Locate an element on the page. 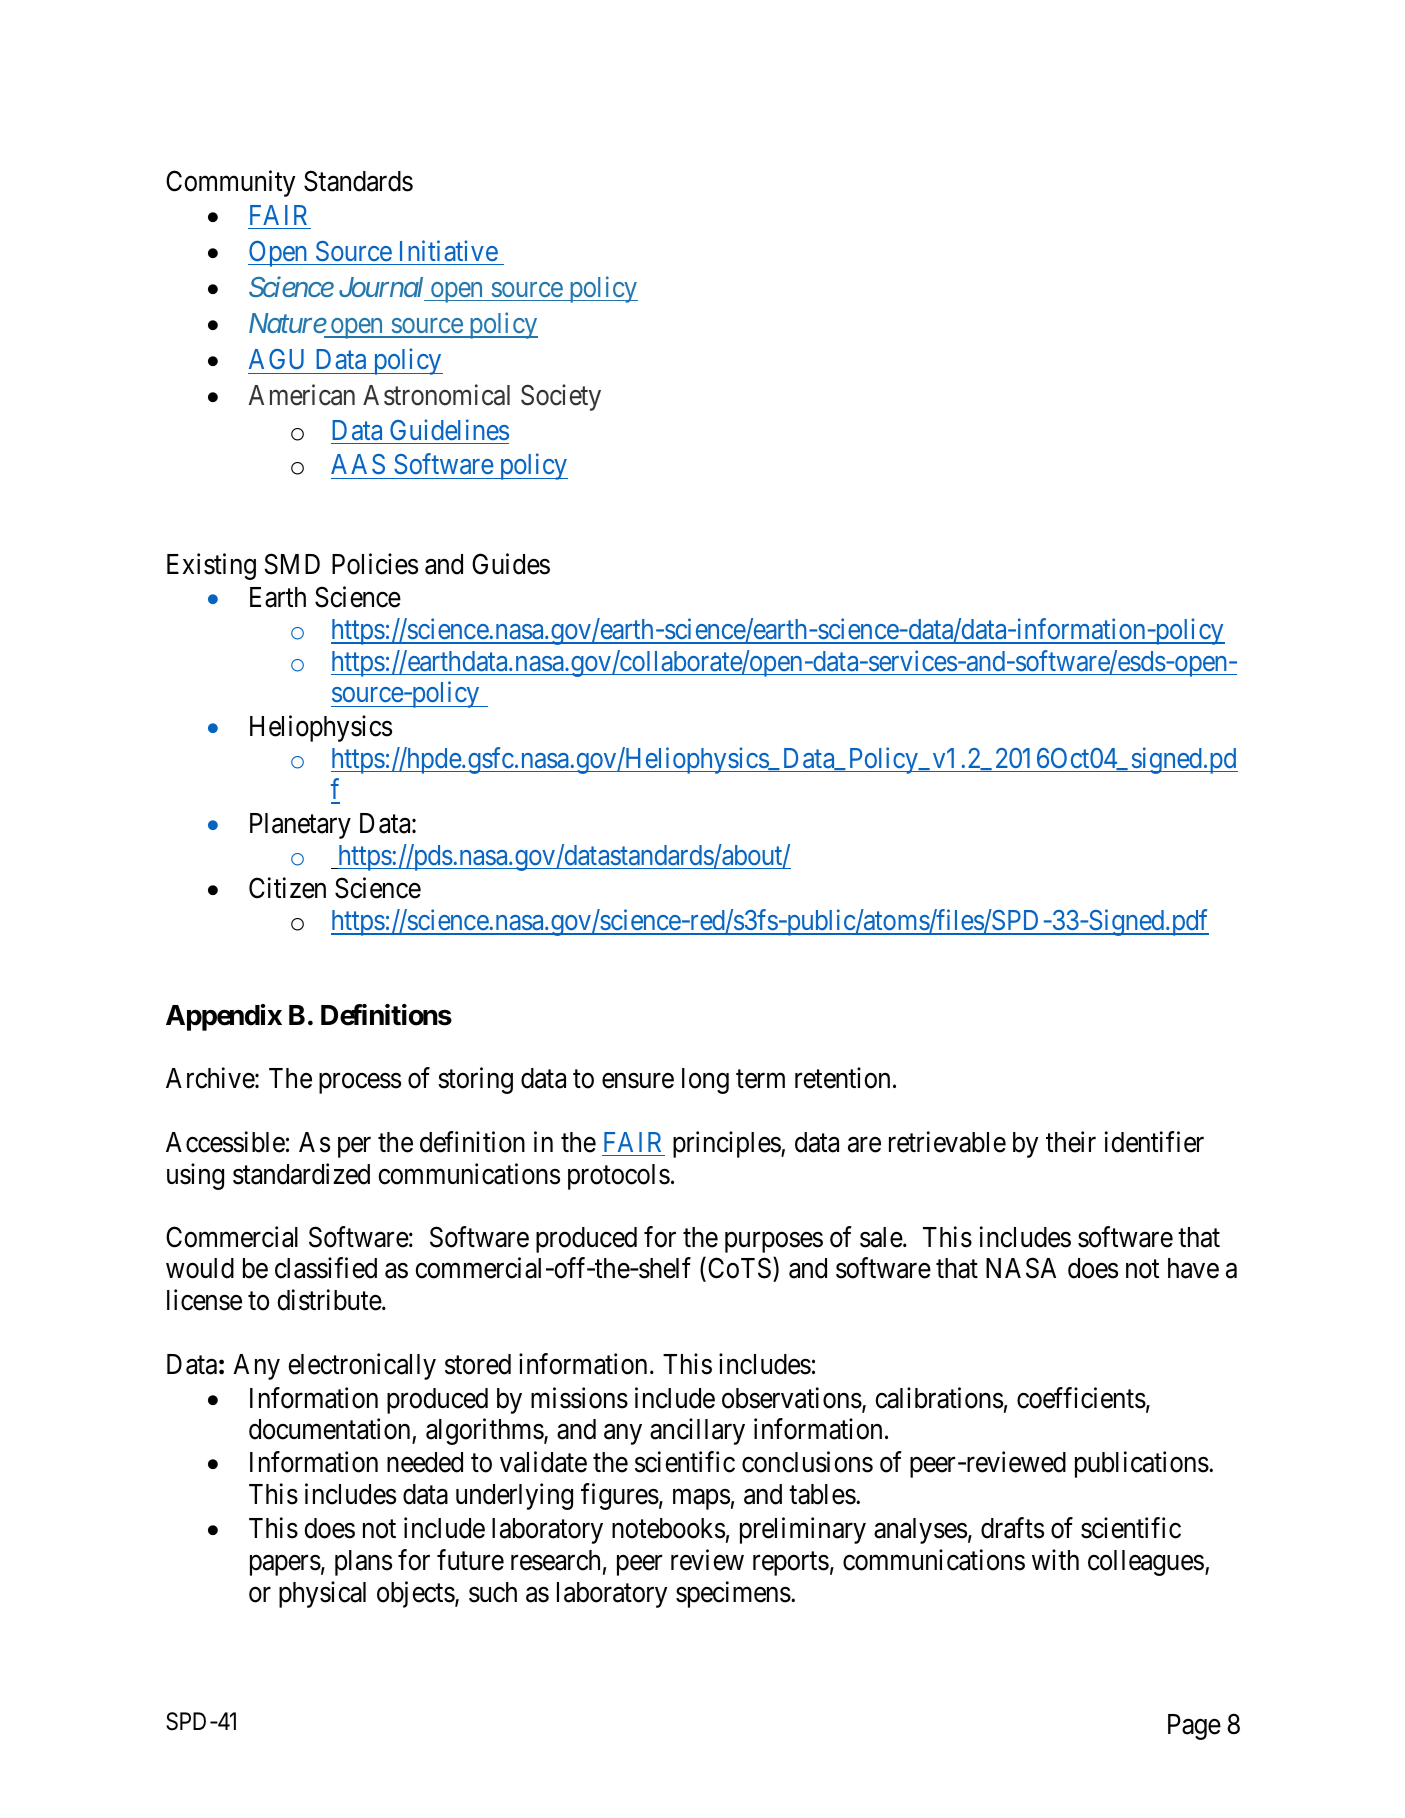 This image has width=1405, height=1818. physical is located at coordinates (322, 1594).
